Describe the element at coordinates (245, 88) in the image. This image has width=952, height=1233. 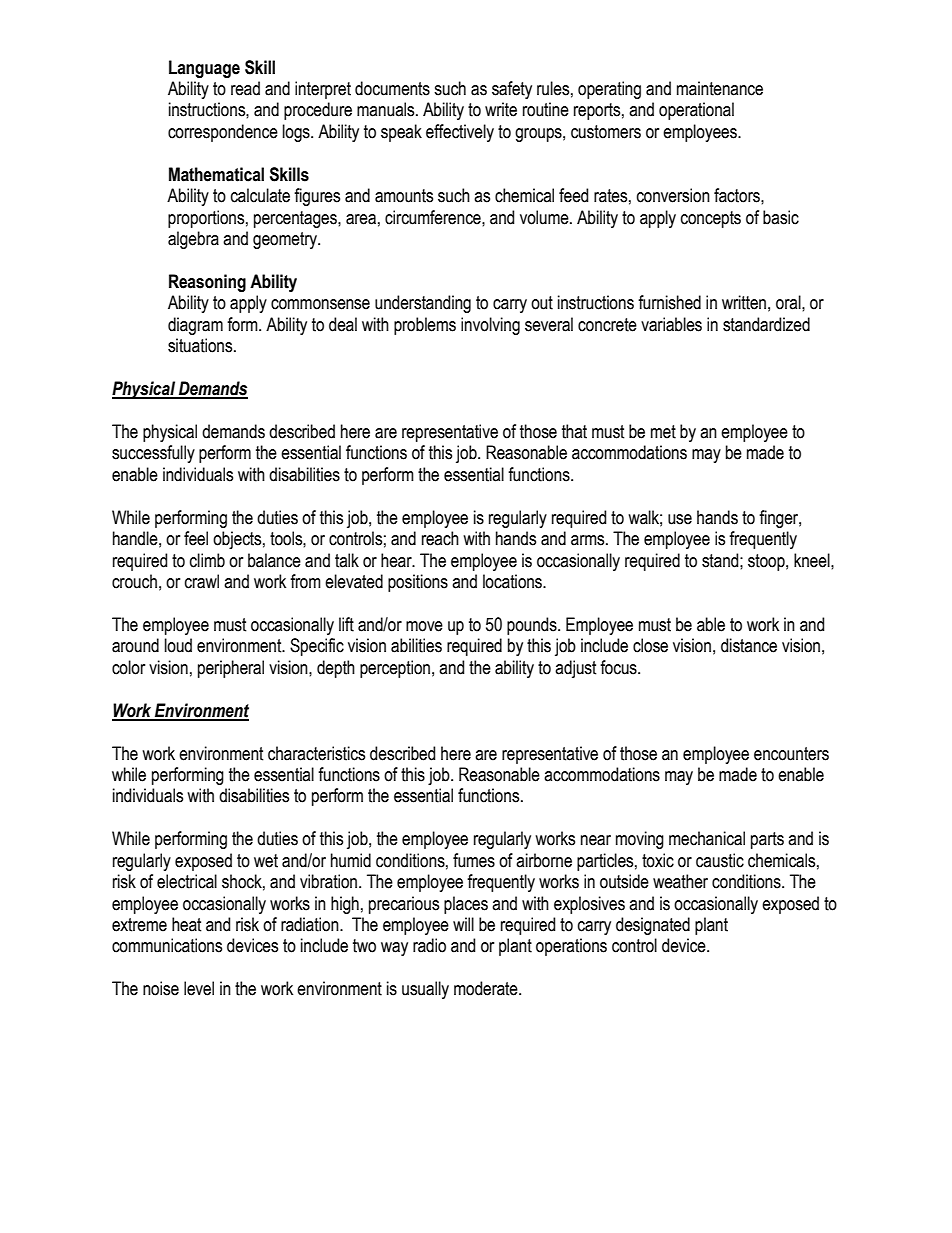
I see `read` at that location.
